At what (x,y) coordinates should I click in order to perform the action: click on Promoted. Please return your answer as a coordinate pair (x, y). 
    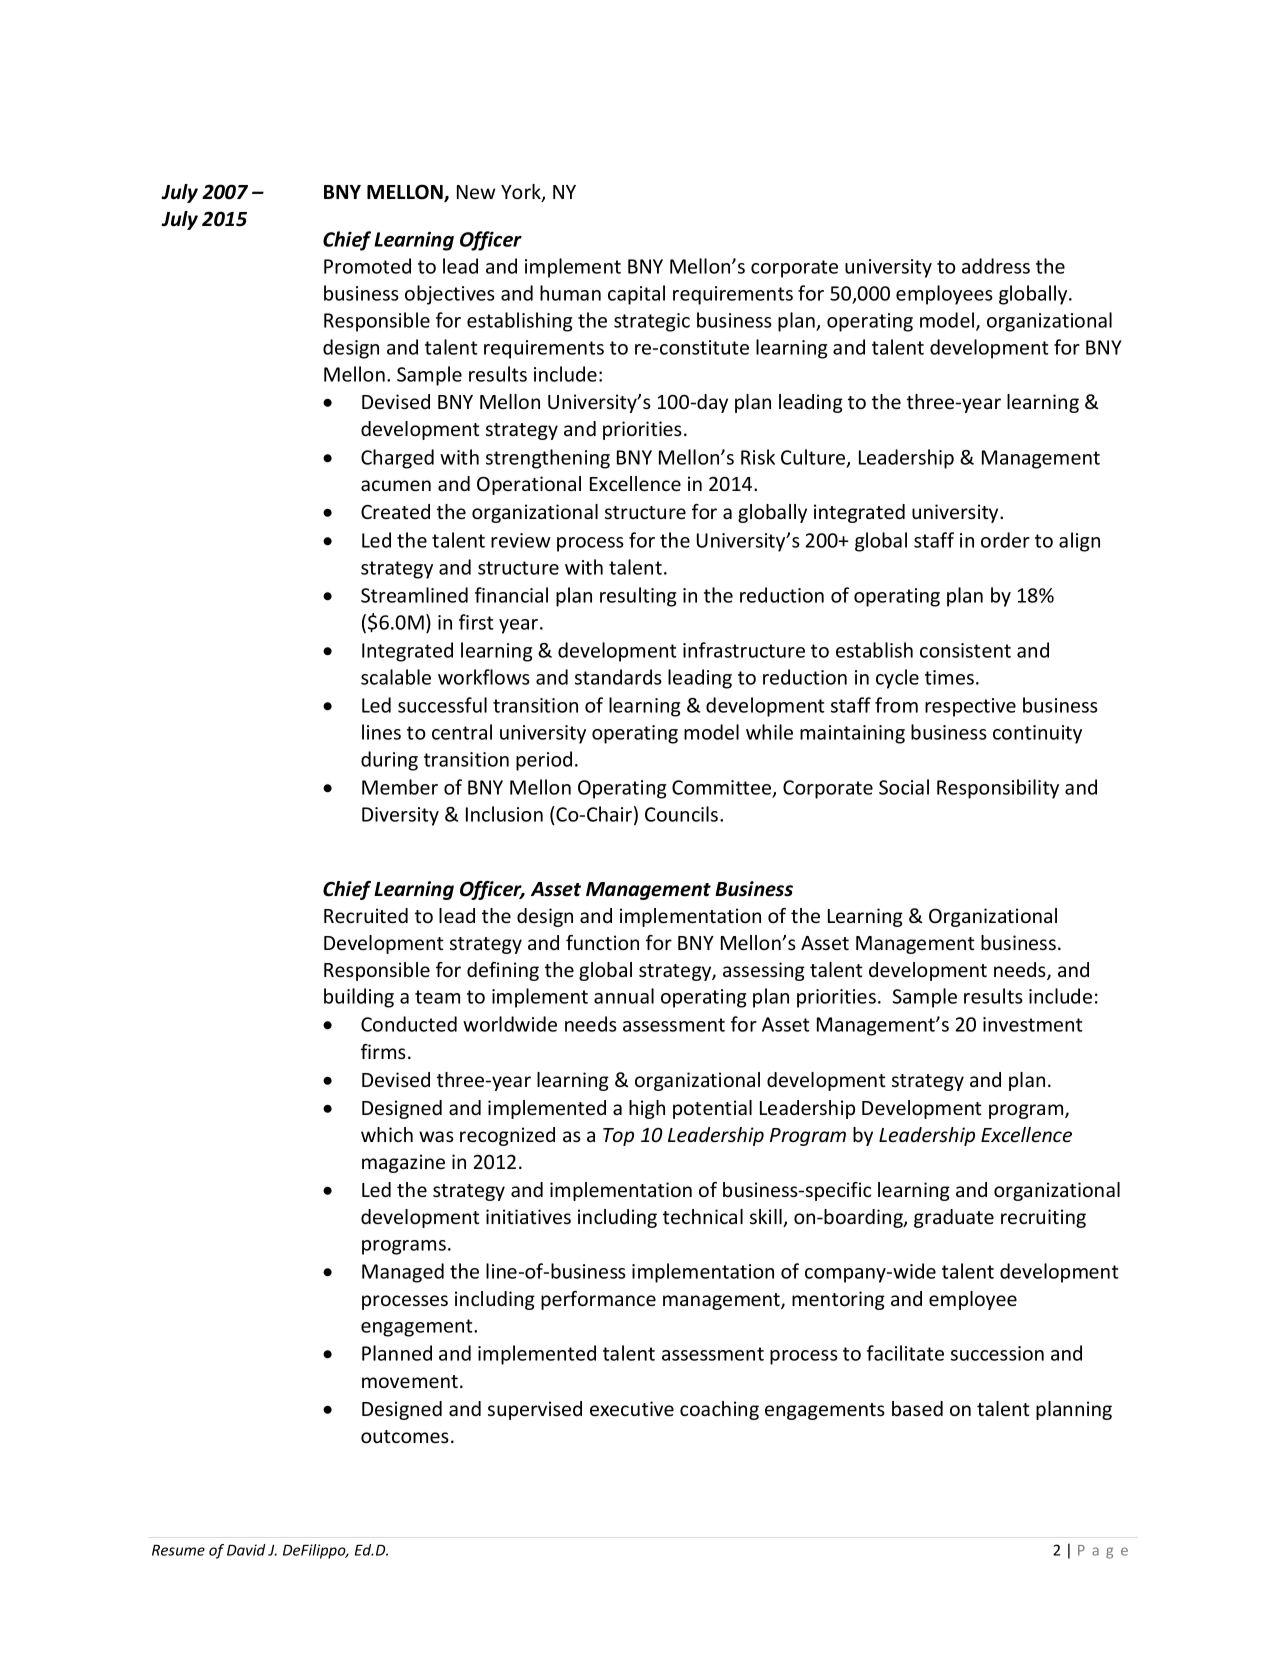
    Looking at the image, I should click on (367, 266).
